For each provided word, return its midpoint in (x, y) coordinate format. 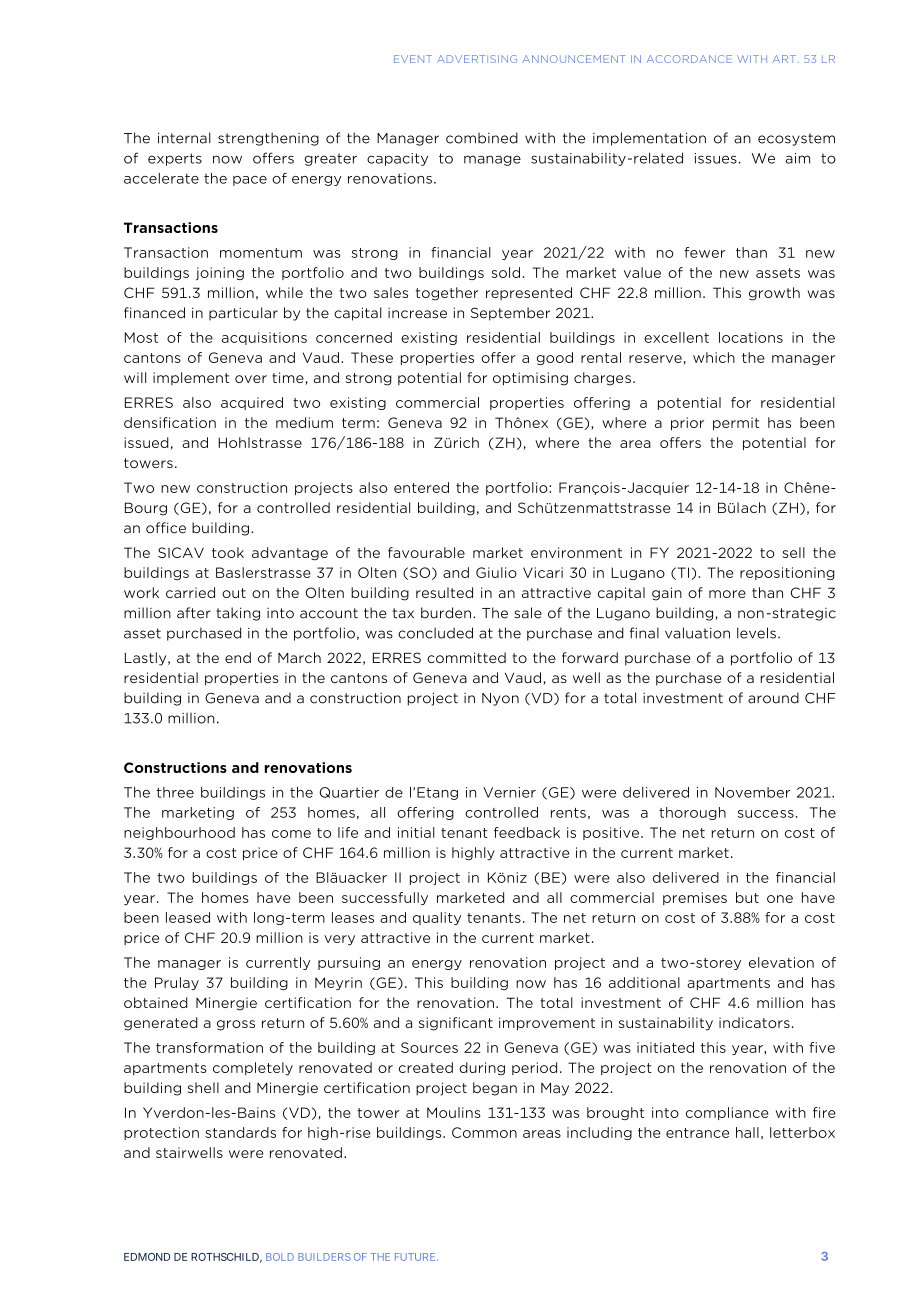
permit (736, 423)
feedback (527, 832)
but (747, 897)
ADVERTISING (477, 59)
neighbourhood (179, 833)
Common (484, 1132)
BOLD (280, 1257)
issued (146, 442)
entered (421, 487)
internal (184, 138)
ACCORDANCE (689, 59)
